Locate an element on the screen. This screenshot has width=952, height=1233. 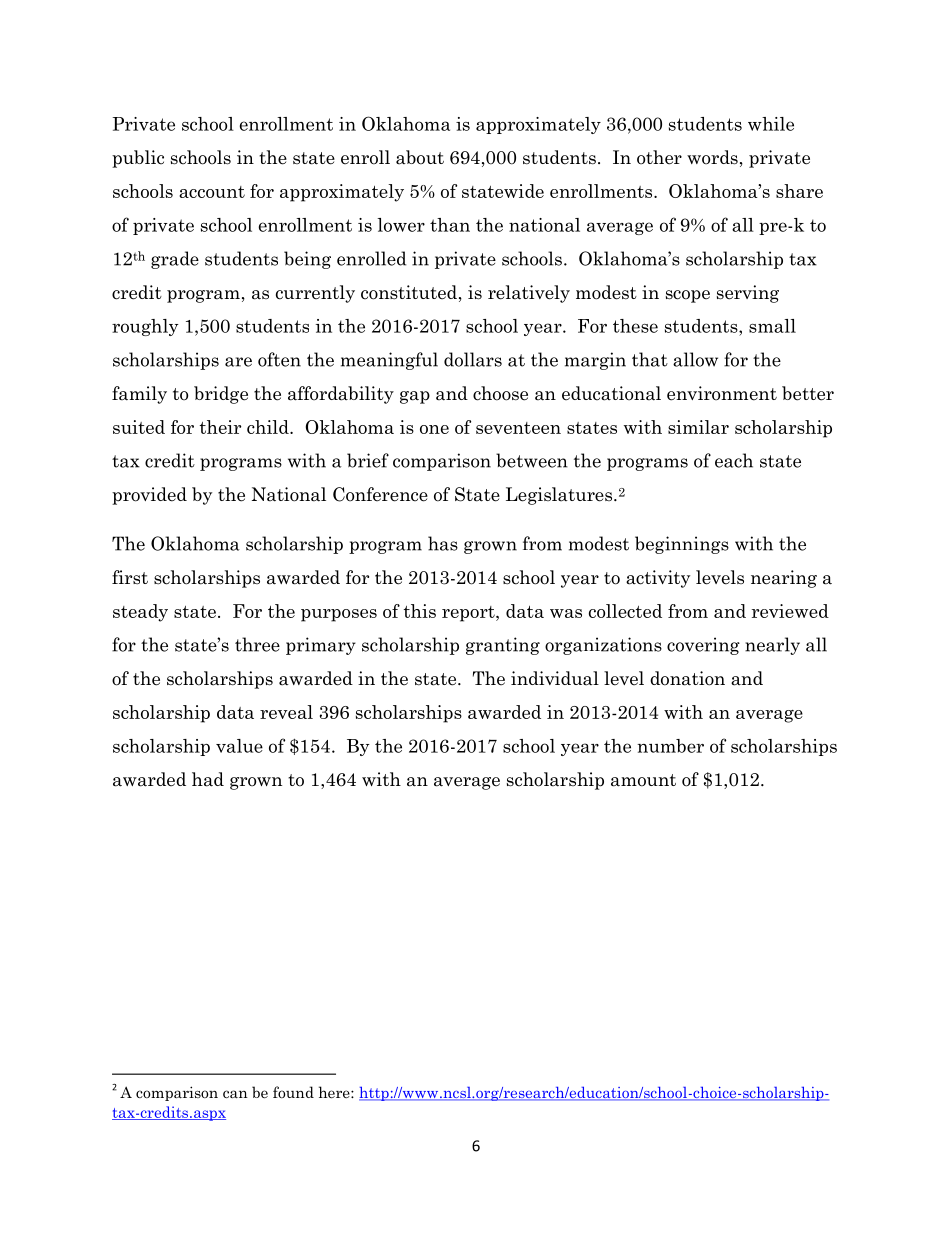
here is located at coordinates (335, 1092).
